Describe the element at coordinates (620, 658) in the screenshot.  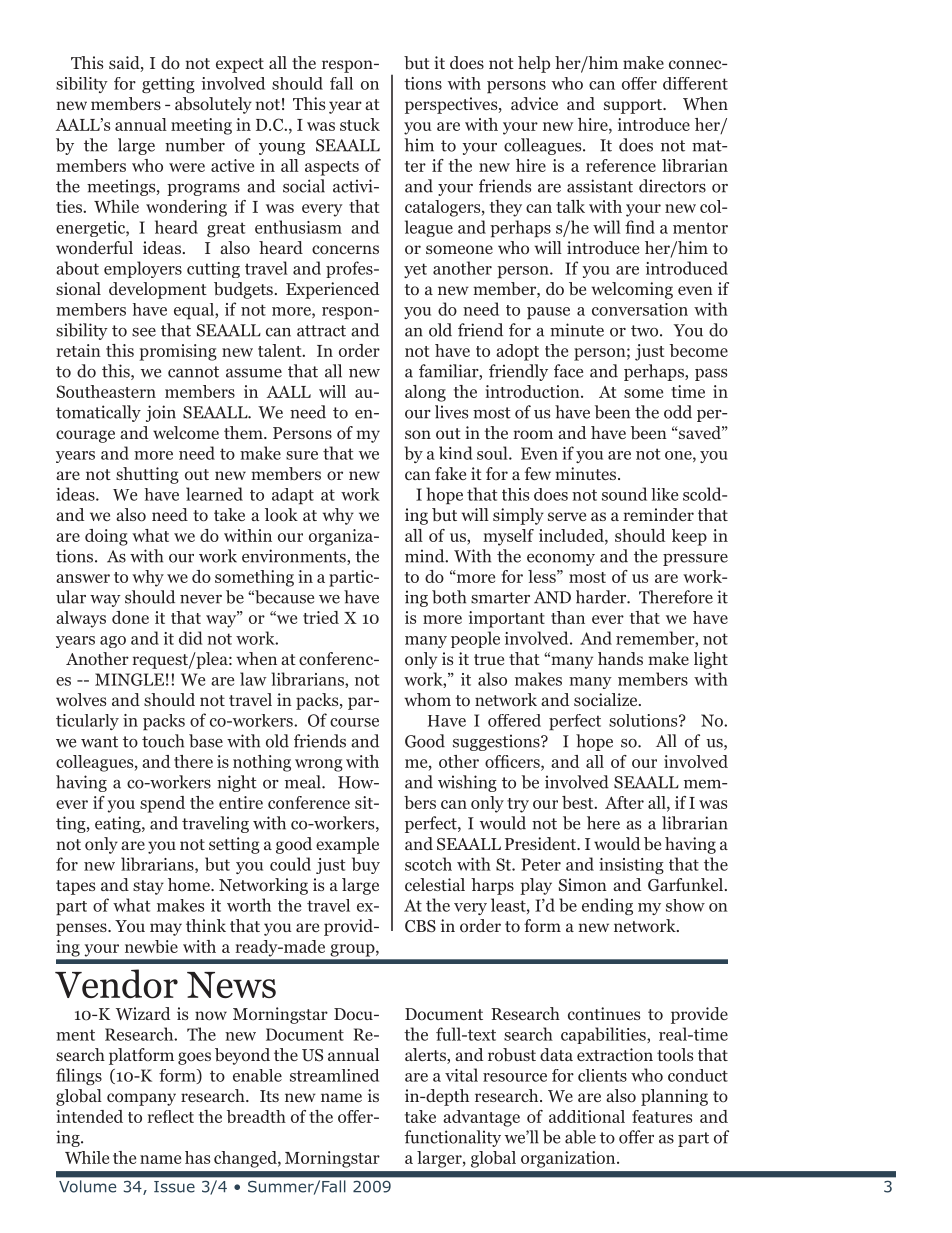
I see `hands` at that location.
